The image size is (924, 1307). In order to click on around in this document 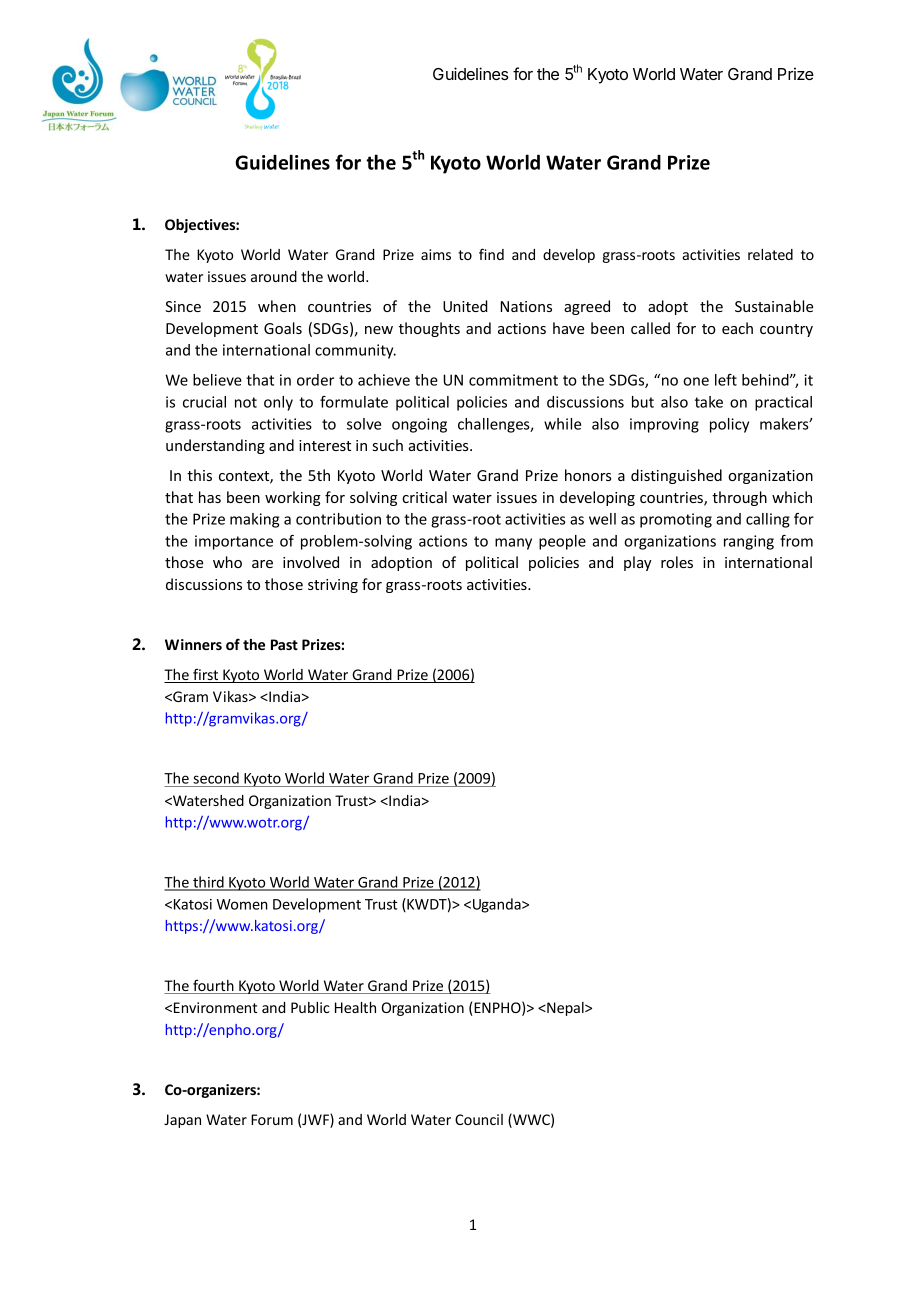, I will do `click(274, 276)`.
